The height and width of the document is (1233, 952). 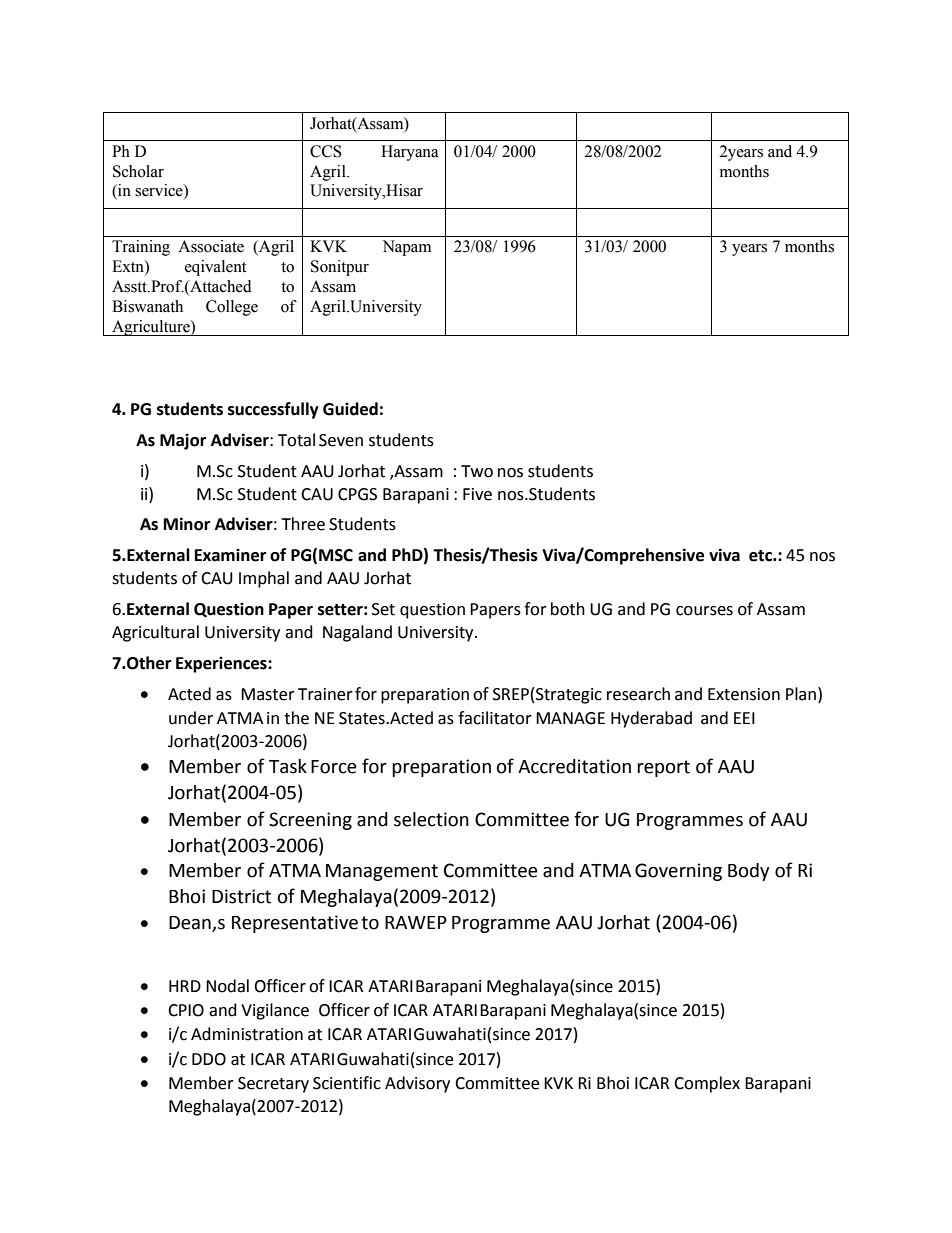 What do you see at coordinates (431, 819) in the document?
I see `selection` at bounding box center [431, 819].
